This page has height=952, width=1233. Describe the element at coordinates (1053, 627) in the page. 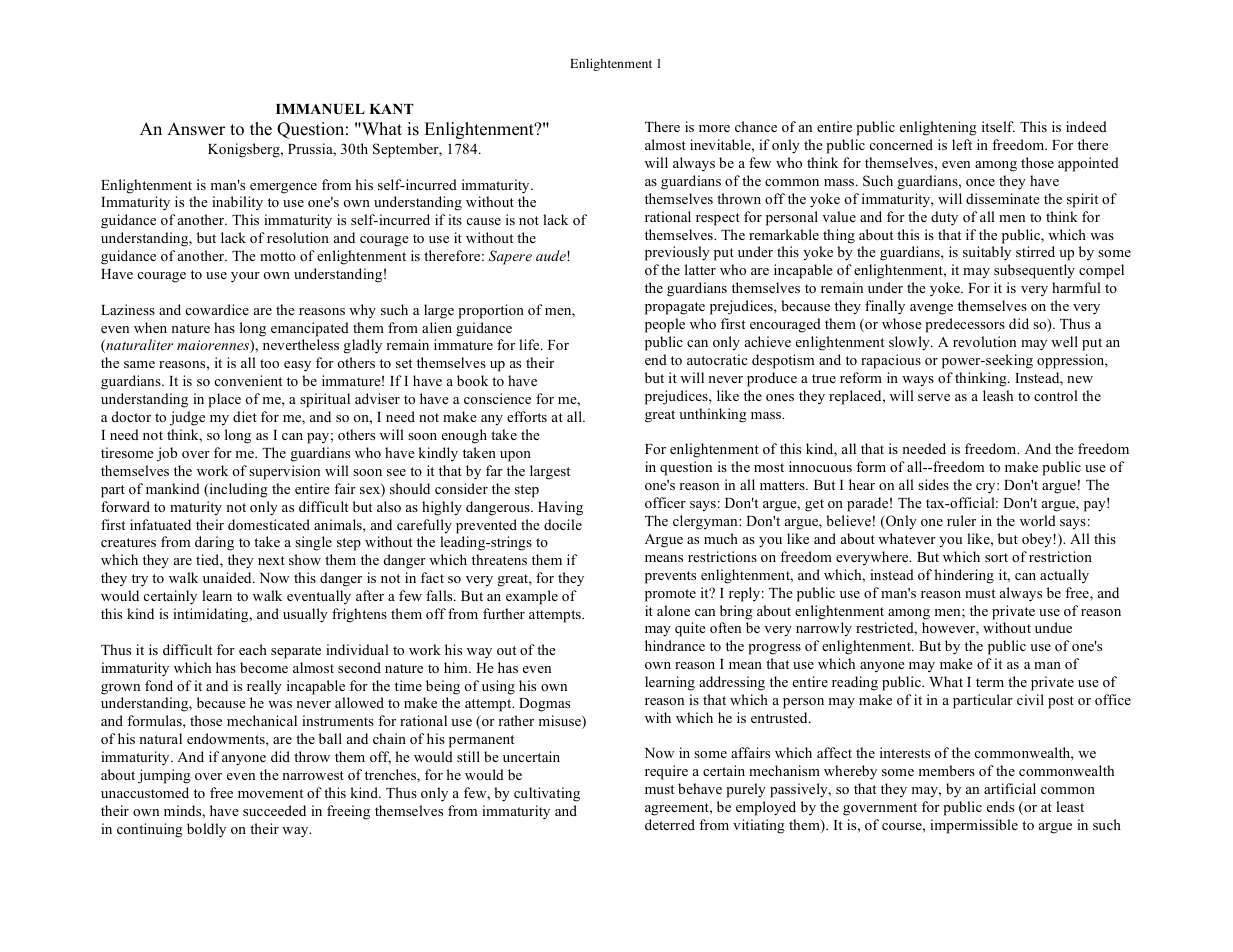

I see `undue` at that location.
